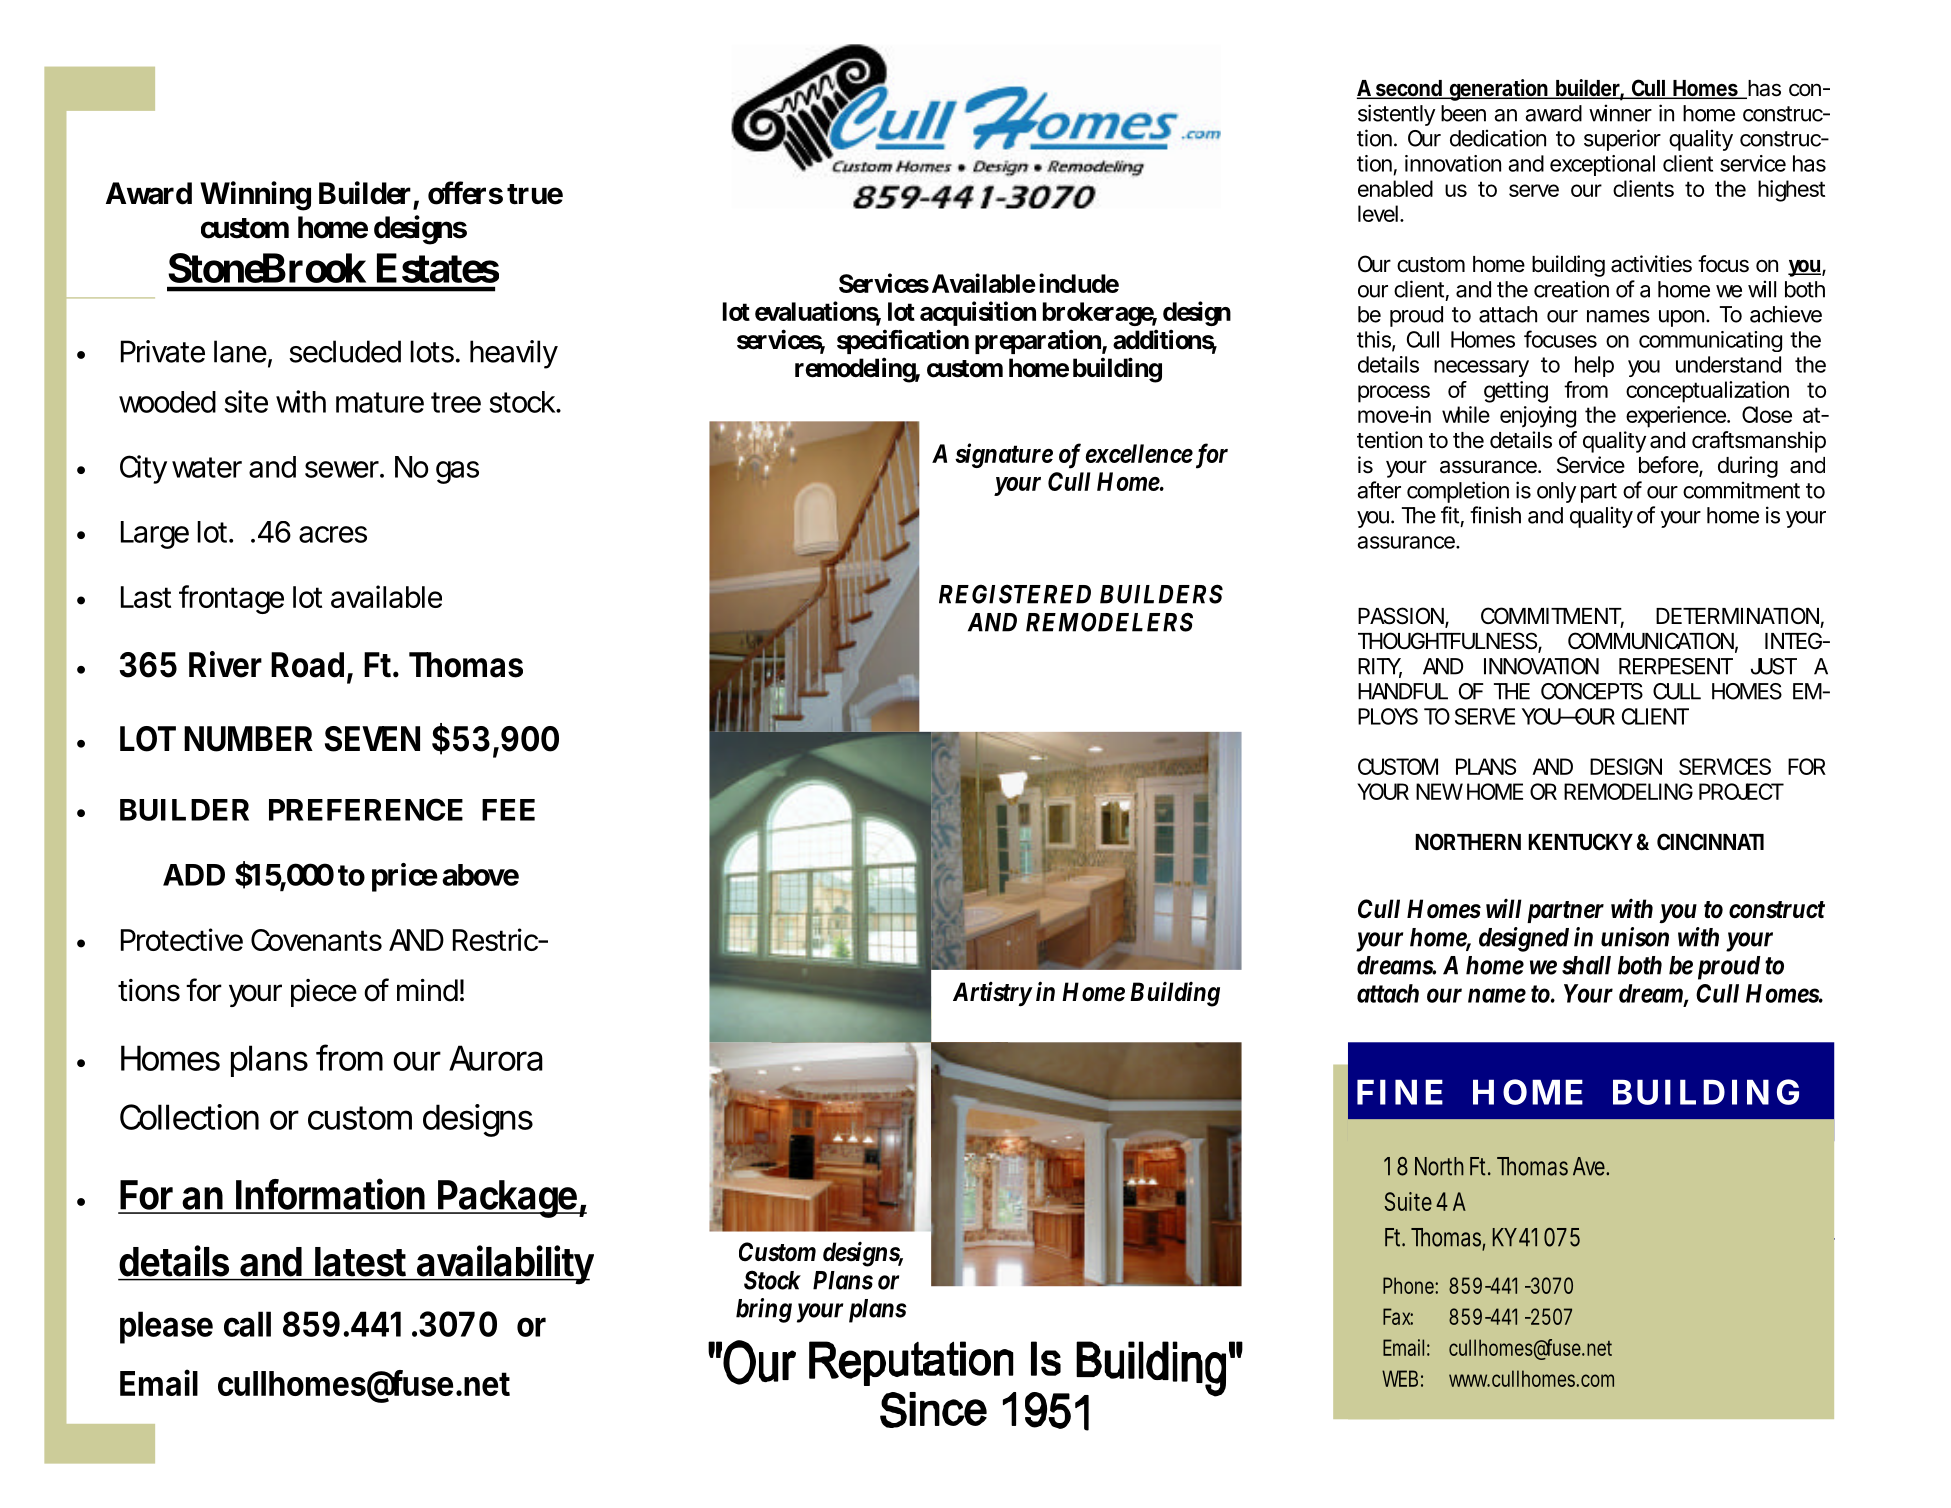  Describe the element at coordinates (360, 1262) in the page. I see `latest` at that location.
